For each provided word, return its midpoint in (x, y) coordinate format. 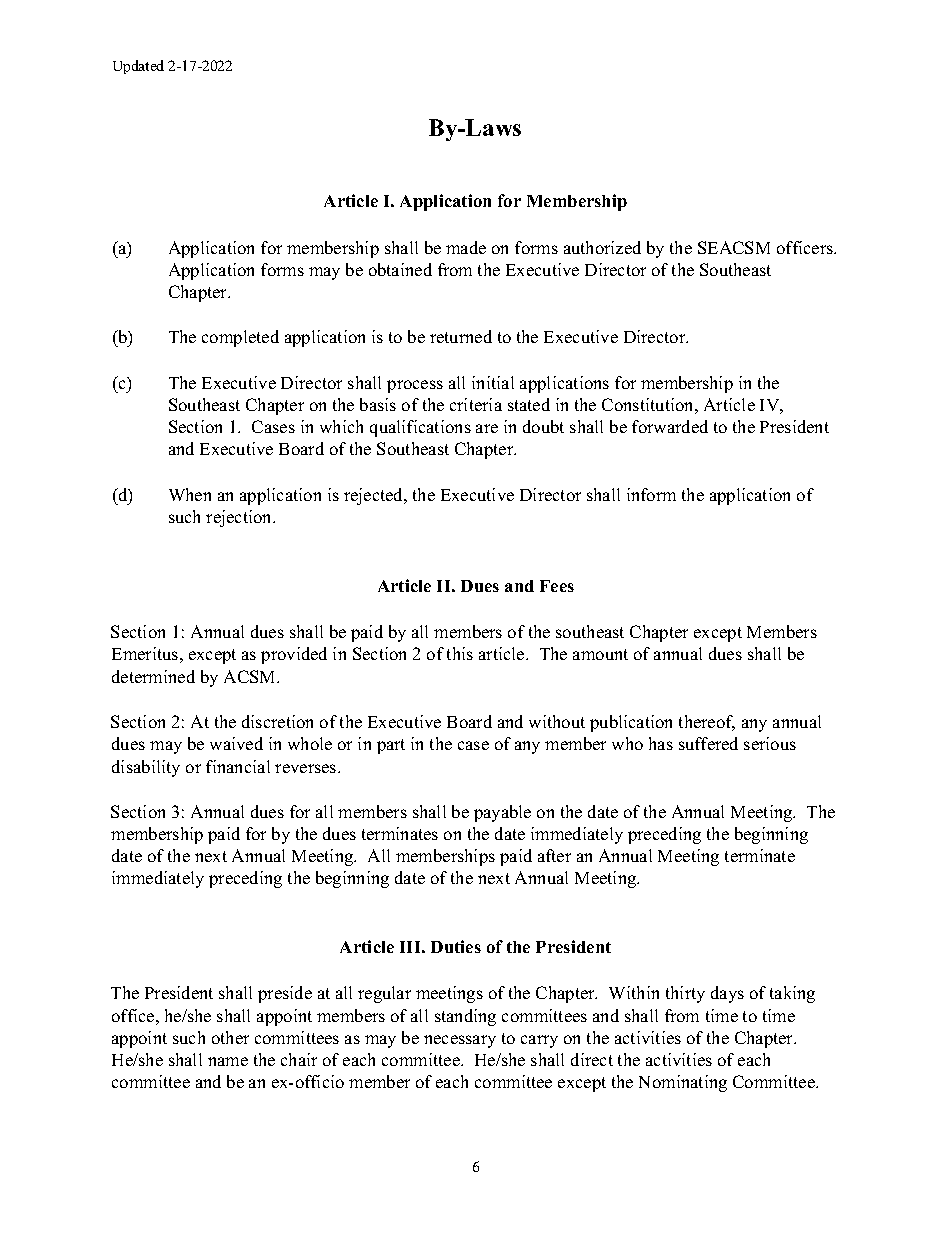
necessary (460, 1041)
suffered (708, 743)
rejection (240, 518)
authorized (602, 247)
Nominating (683, 1083)
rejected (375, 496)
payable (502, 813)
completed (240, 338)
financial (238, 766)
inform (651, 494)
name (228, 1061)
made (466, 247)
